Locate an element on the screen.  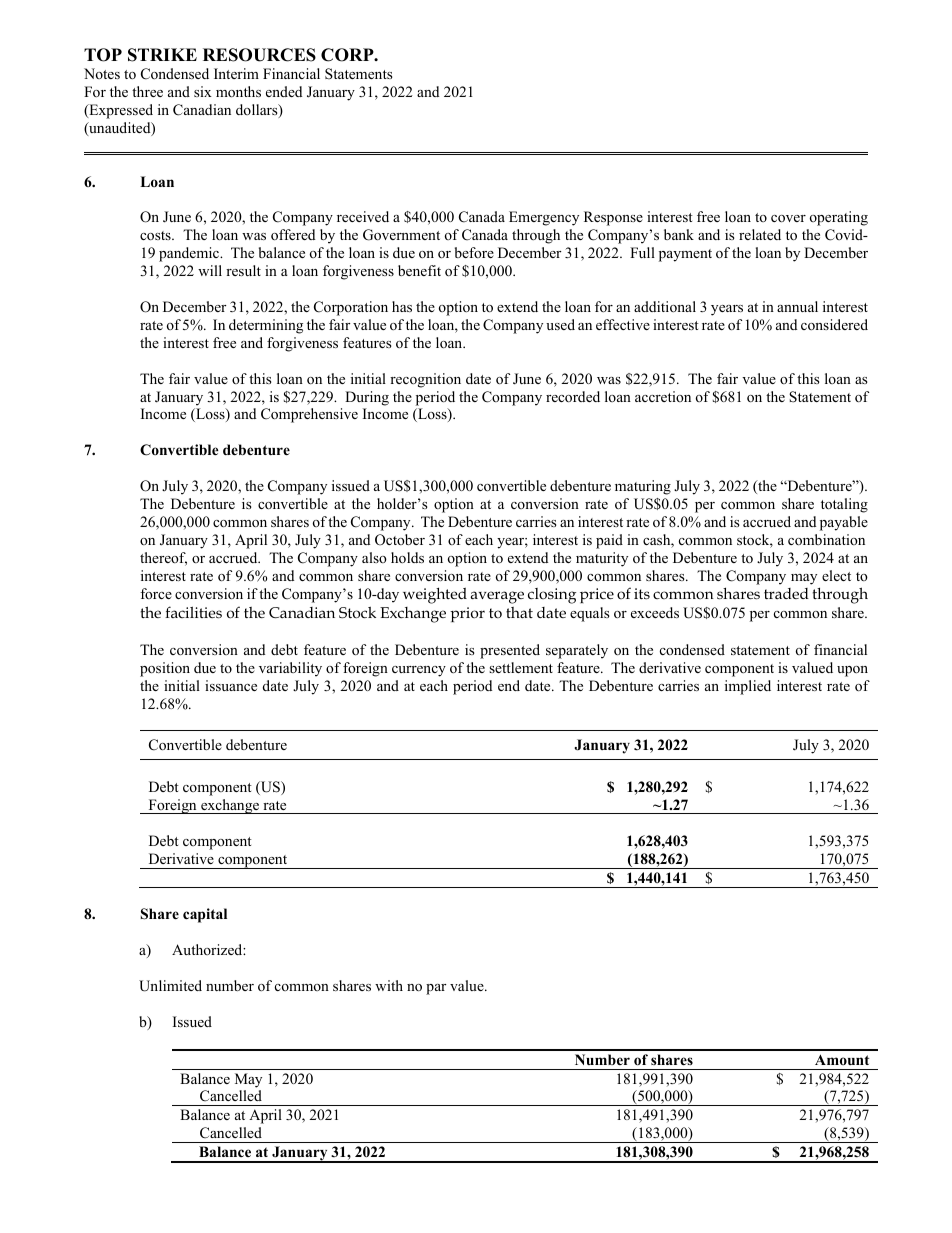
Unlimited is located at coordinates (170, 986).
